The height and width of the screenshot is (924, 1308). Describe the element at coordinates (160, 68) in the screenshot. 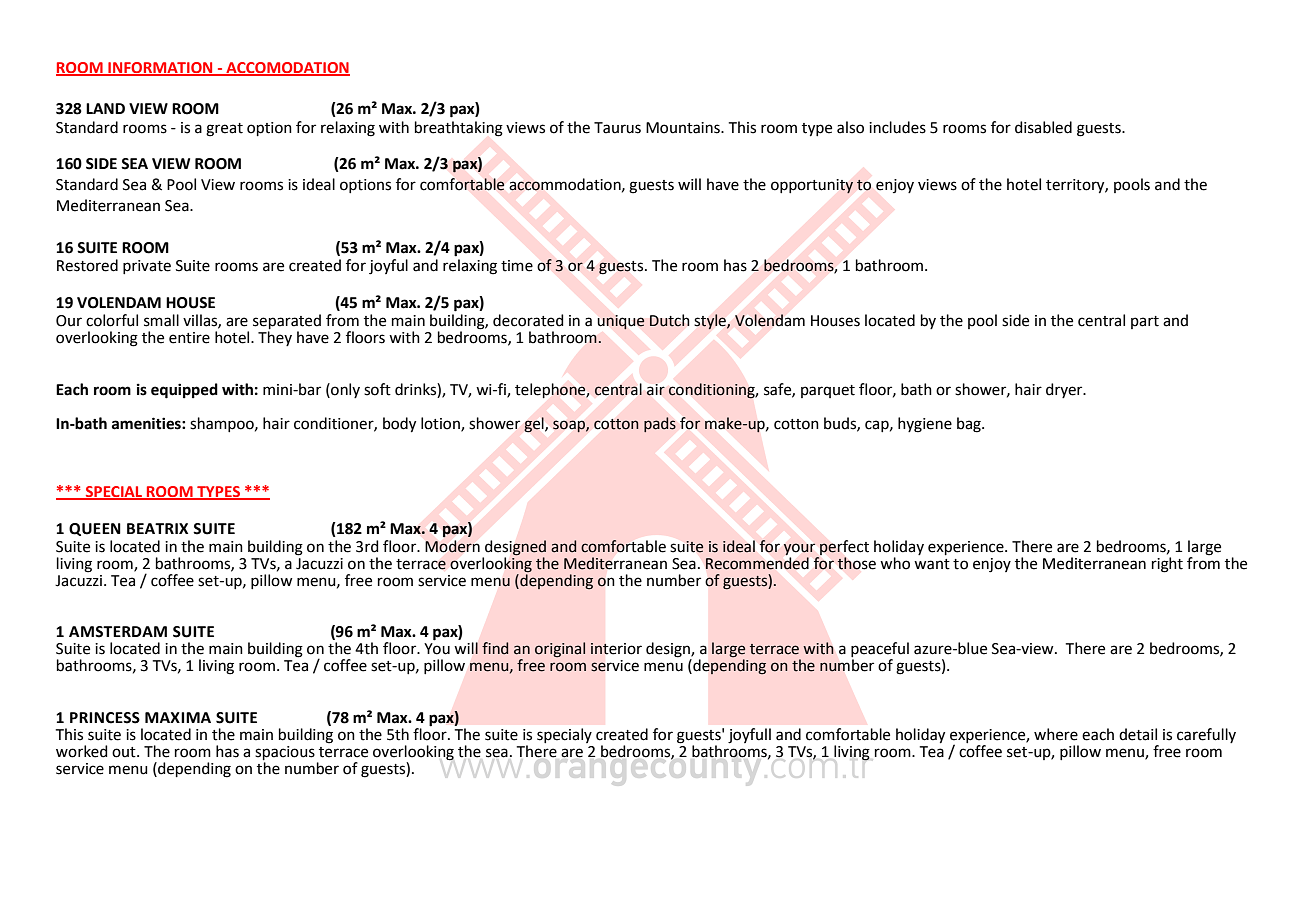

I see `INFORMATION` at that location.
